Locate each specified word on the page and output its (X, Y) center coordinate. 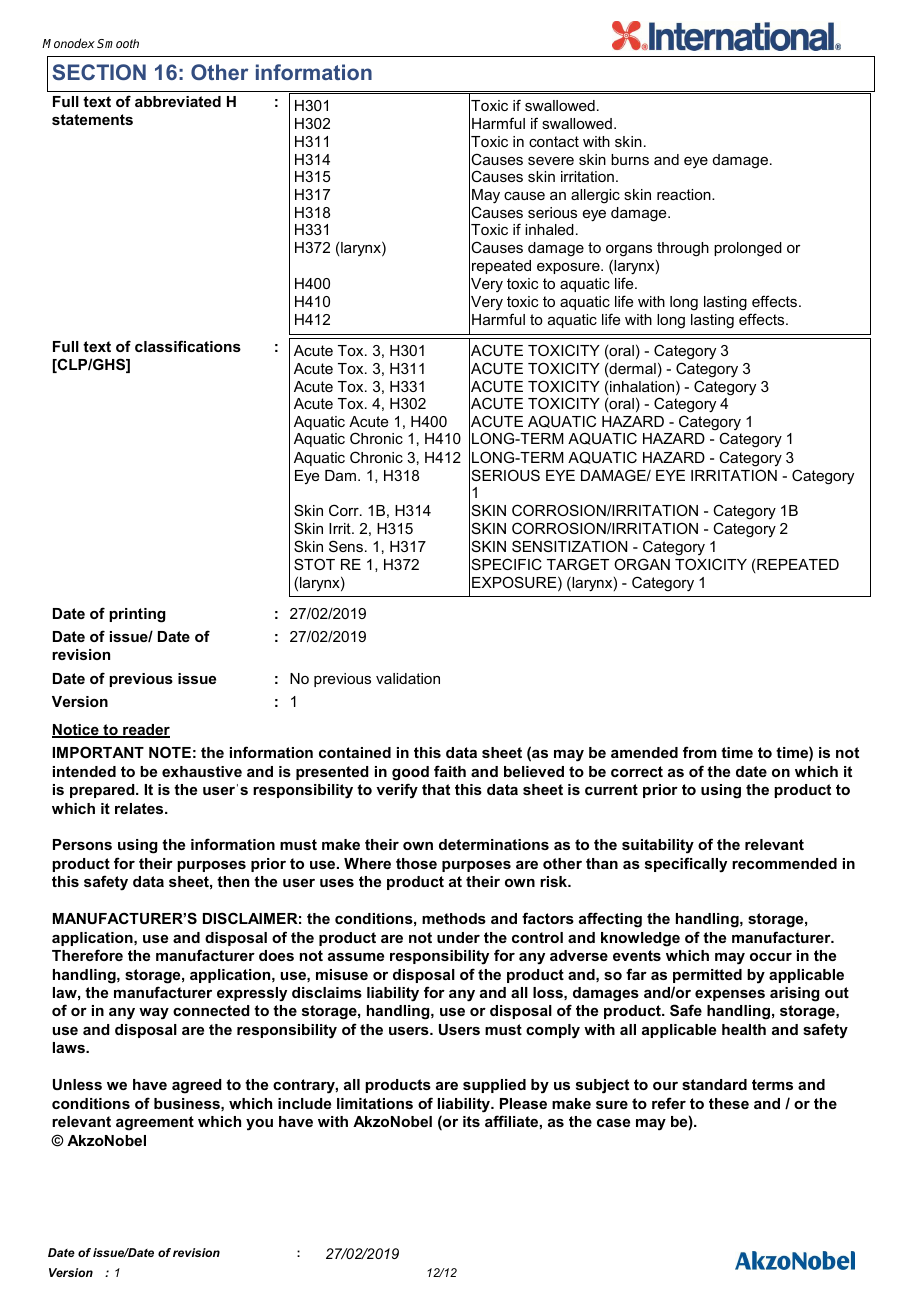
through (683, 249)
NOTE (170, 752)
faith (450, 771)
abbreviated (178, 101)
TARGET (578, 564)
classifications (188, 346)
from (700, 752)
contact (554, 141)
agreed (197, 1086)
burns (630, 159)
